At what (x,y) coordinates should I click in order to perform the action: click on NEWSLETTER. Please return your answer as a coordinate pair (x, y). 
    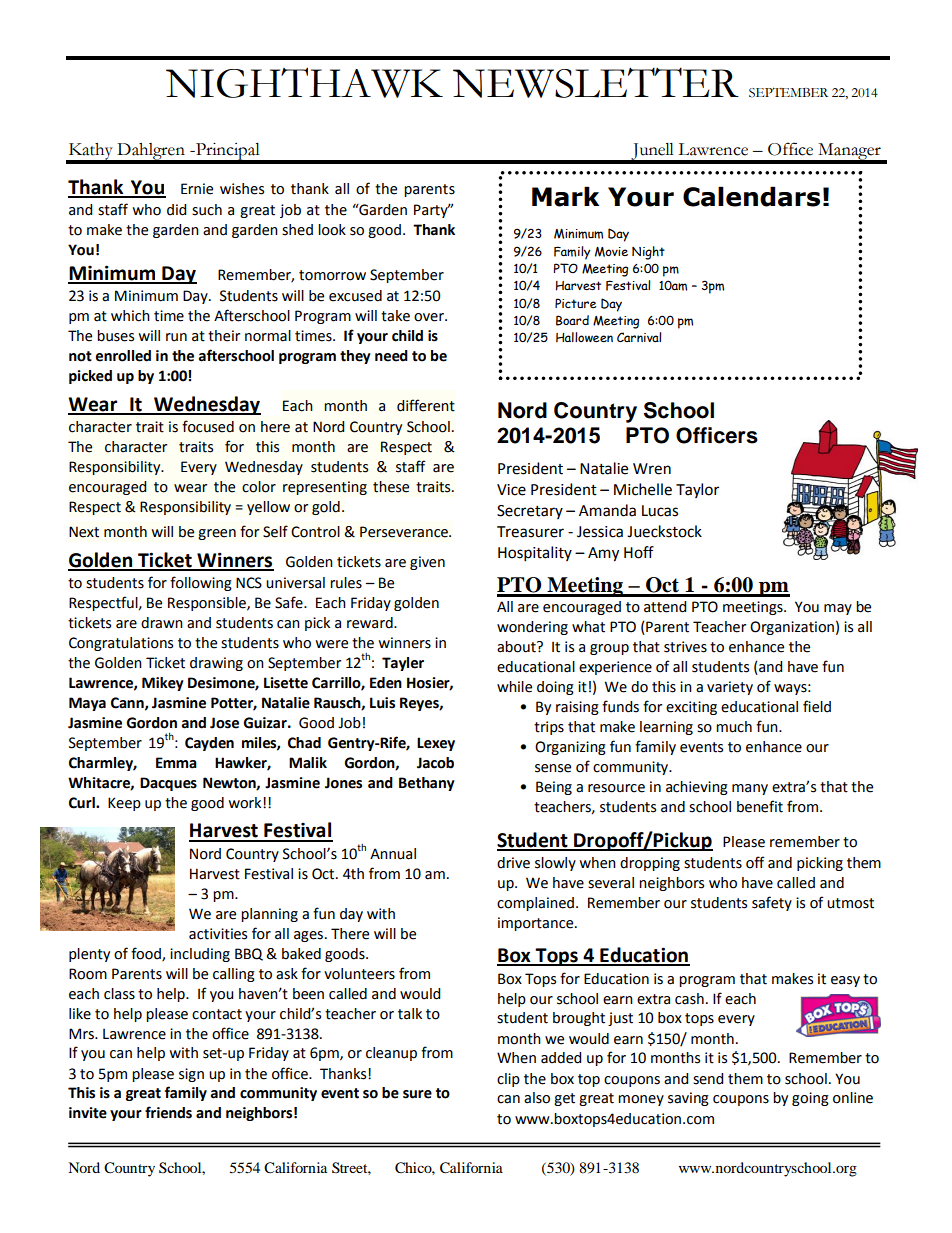
    Looking at the image, I should click on (596, 82).
